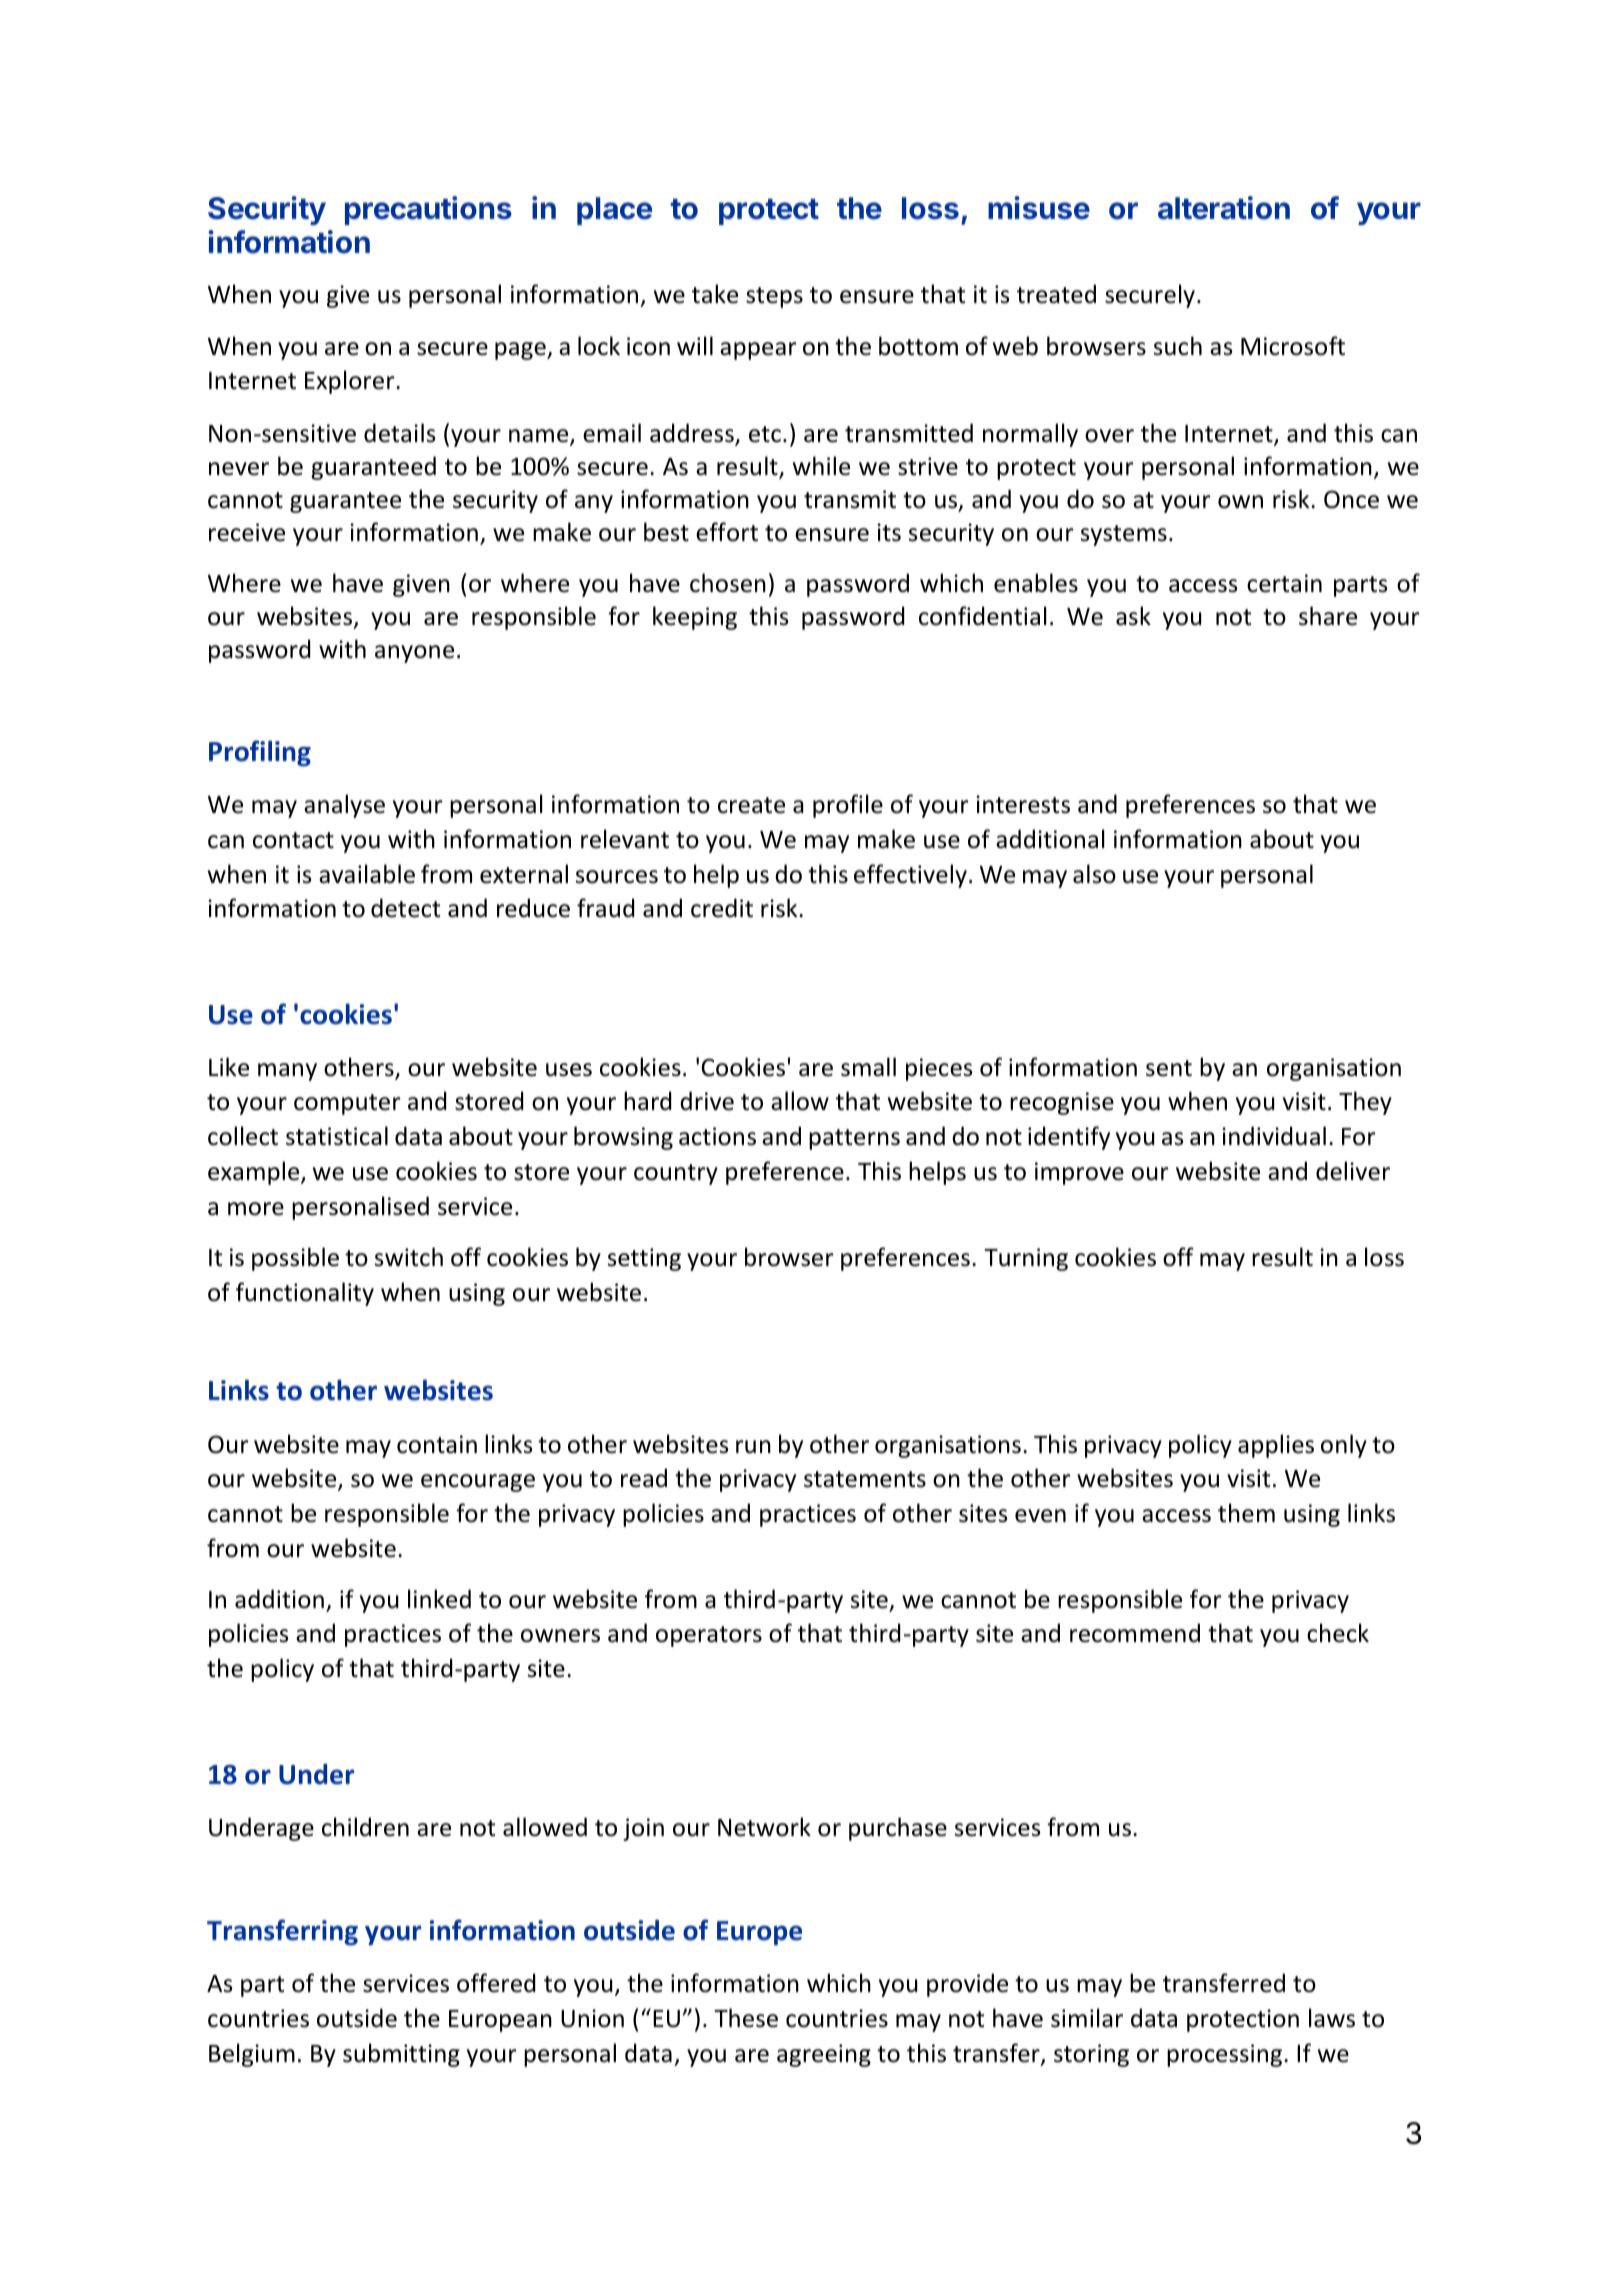 Image resolution: width=1613 pixels, height=2281 pixels. I want to click on contain, so click(437, 1444).
